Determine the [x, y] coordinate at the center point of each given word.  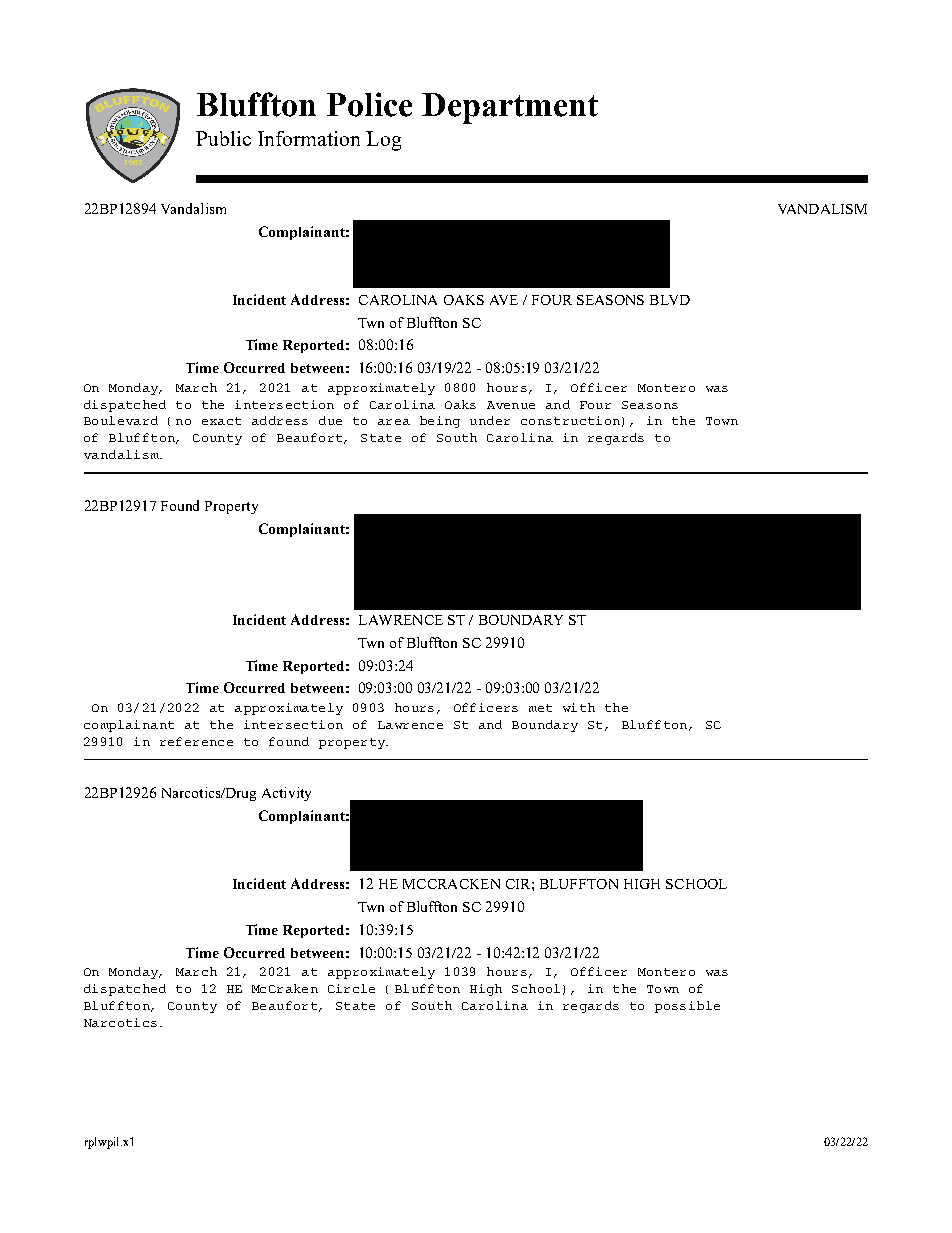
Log [383, 141]
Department [510, 108]
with [579, 707]
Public [223, 138]
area [394, 422]
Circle [351, 988]
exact [221, 421]
